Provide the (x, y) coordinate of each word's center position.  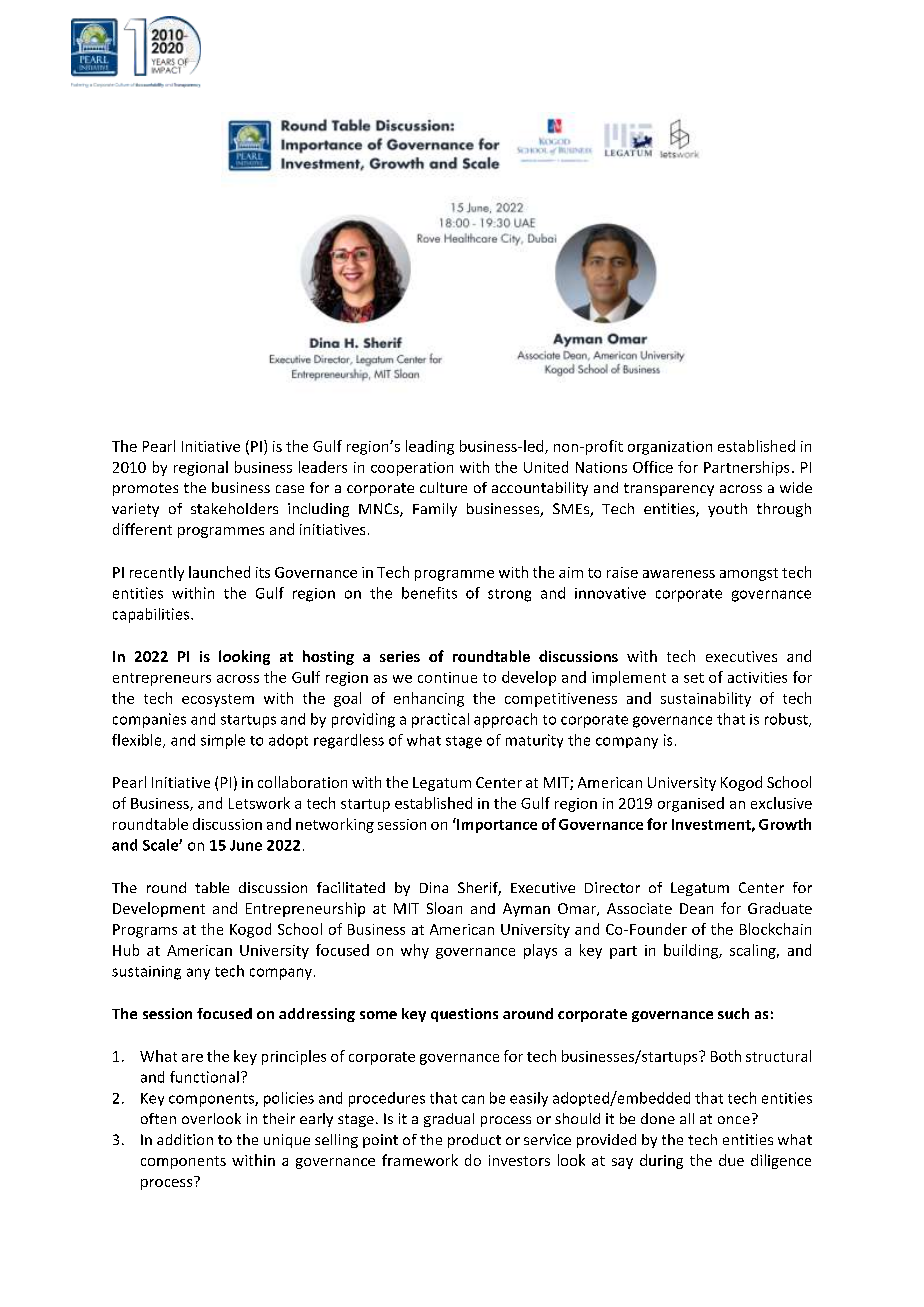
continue (447, 677)
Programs (145, 931)
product (474, 1141)
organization (670, 448)
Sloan (444, 908)
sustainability (706, 699)
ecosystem (218, 700)
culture (443, 487)
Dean (696, 908)
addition (185, 1139)
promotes (145, 489)
